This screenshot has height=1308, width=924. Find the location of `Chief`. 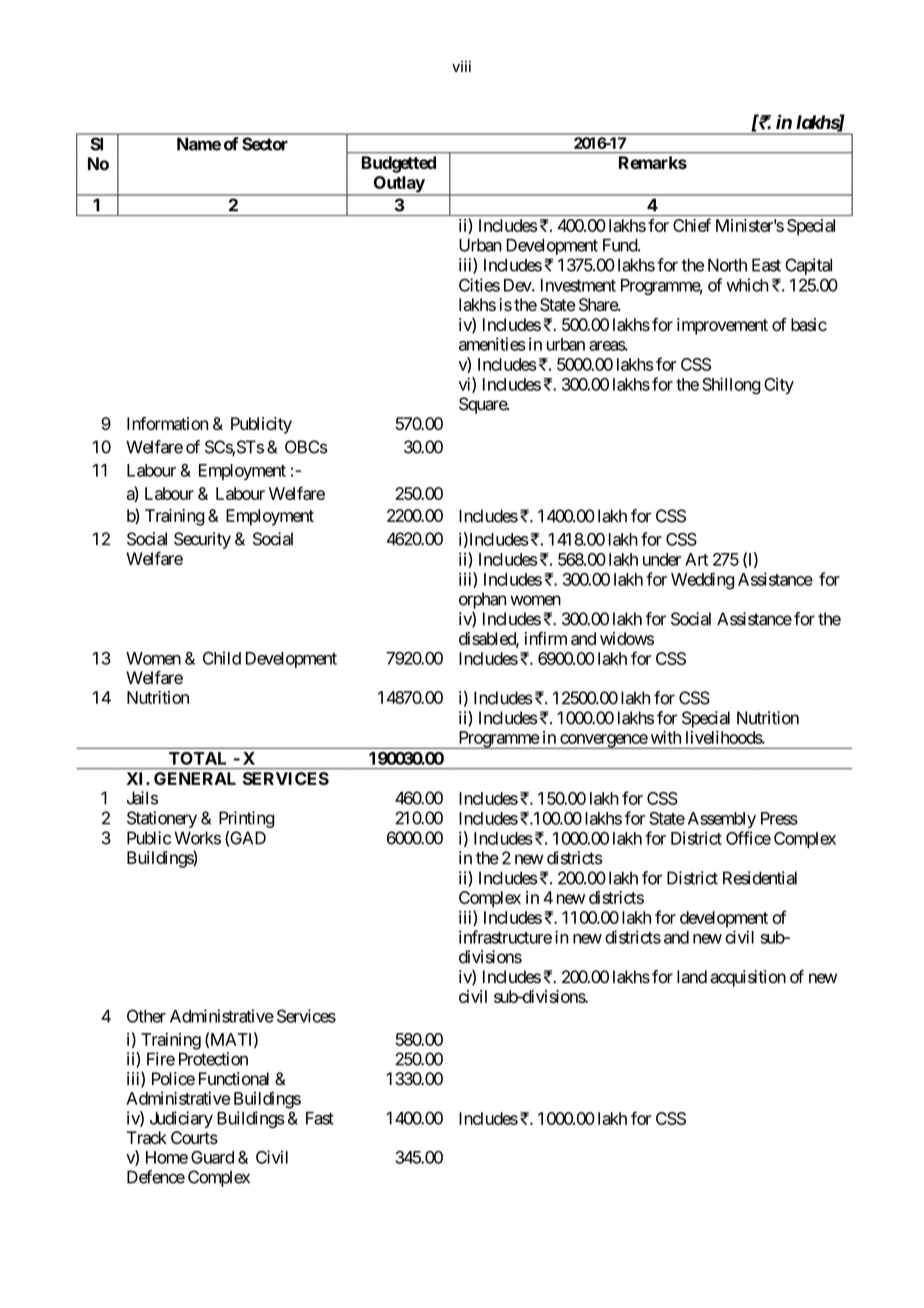

Chief is located at coordinates (692, 225).
